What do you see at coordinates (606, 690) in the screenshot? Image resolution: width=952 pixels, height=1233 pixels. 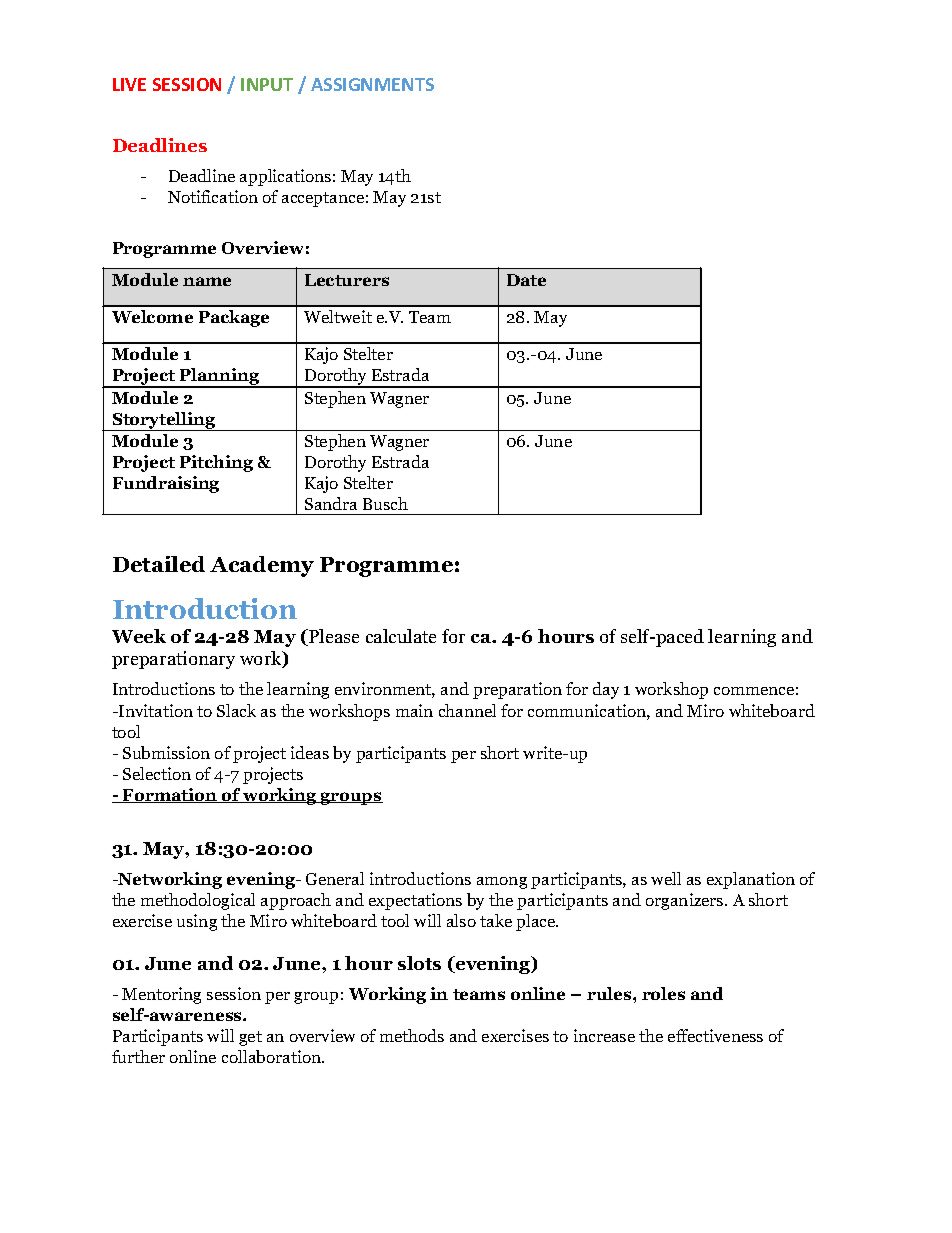 I see `day` at bounding box center [606, 690].
